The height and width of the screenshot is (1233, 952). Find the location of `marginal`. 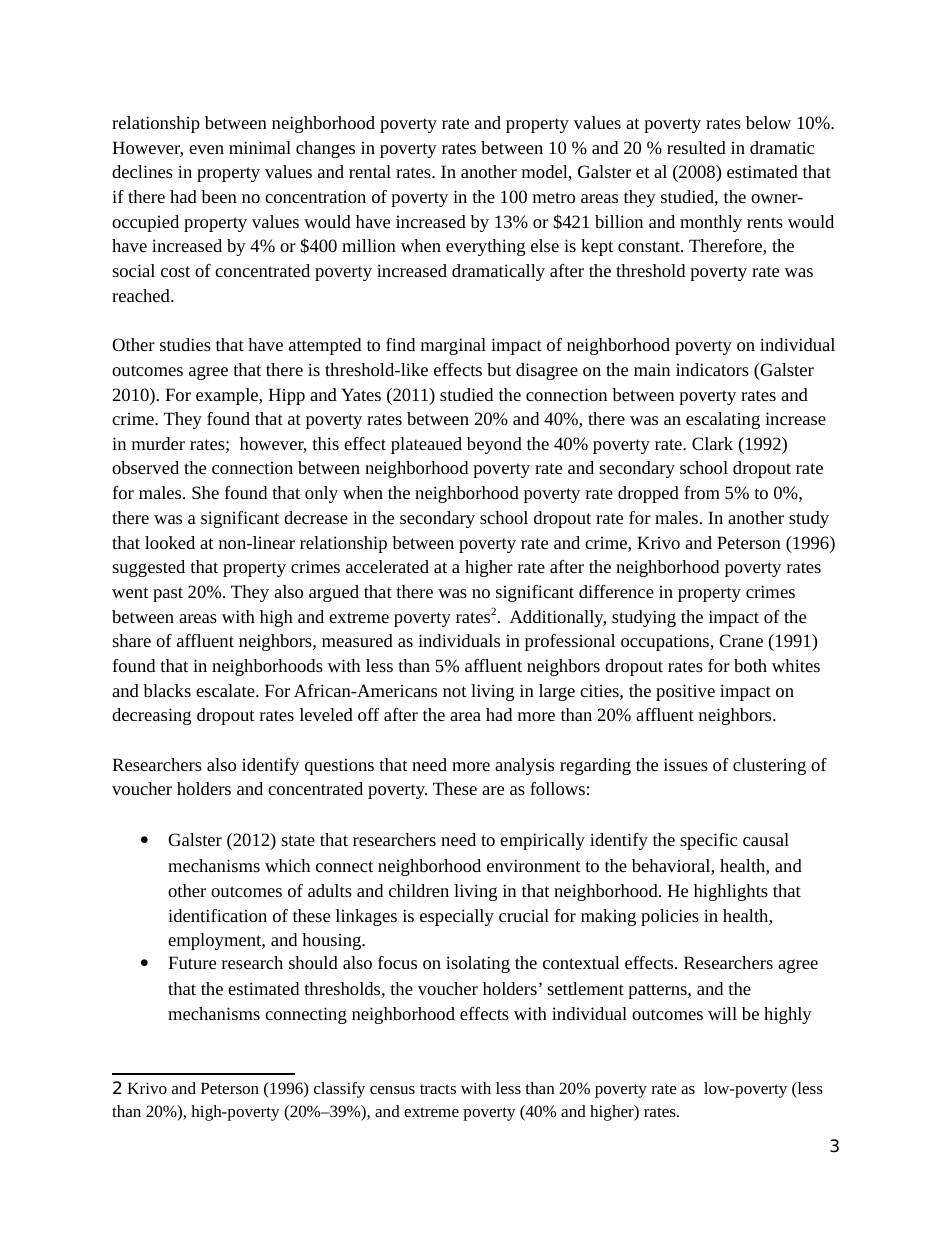

marginal is located at coordinates (453, 346).
